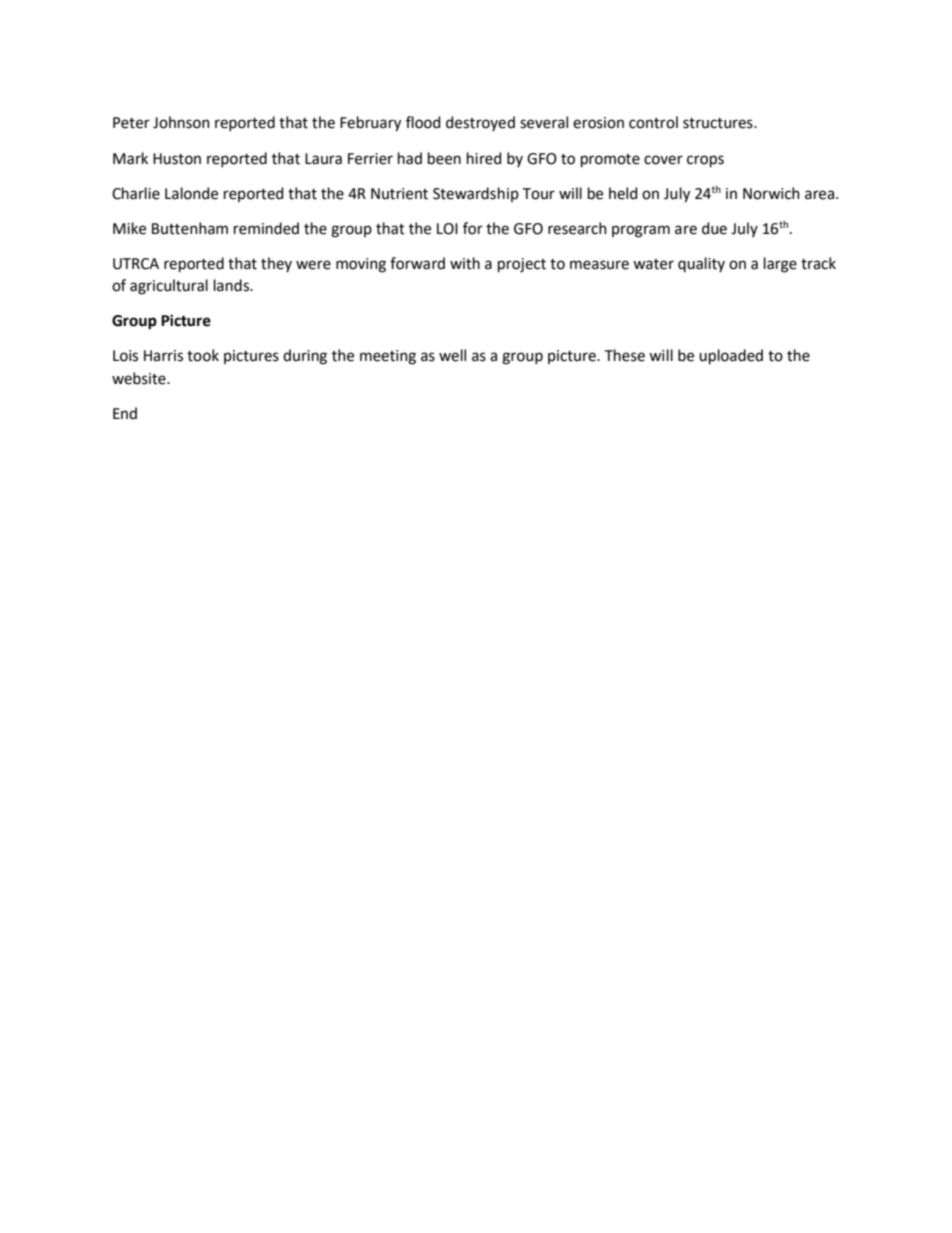 The image size is (952, 1233). I want to click on took, so click(203, 355).
